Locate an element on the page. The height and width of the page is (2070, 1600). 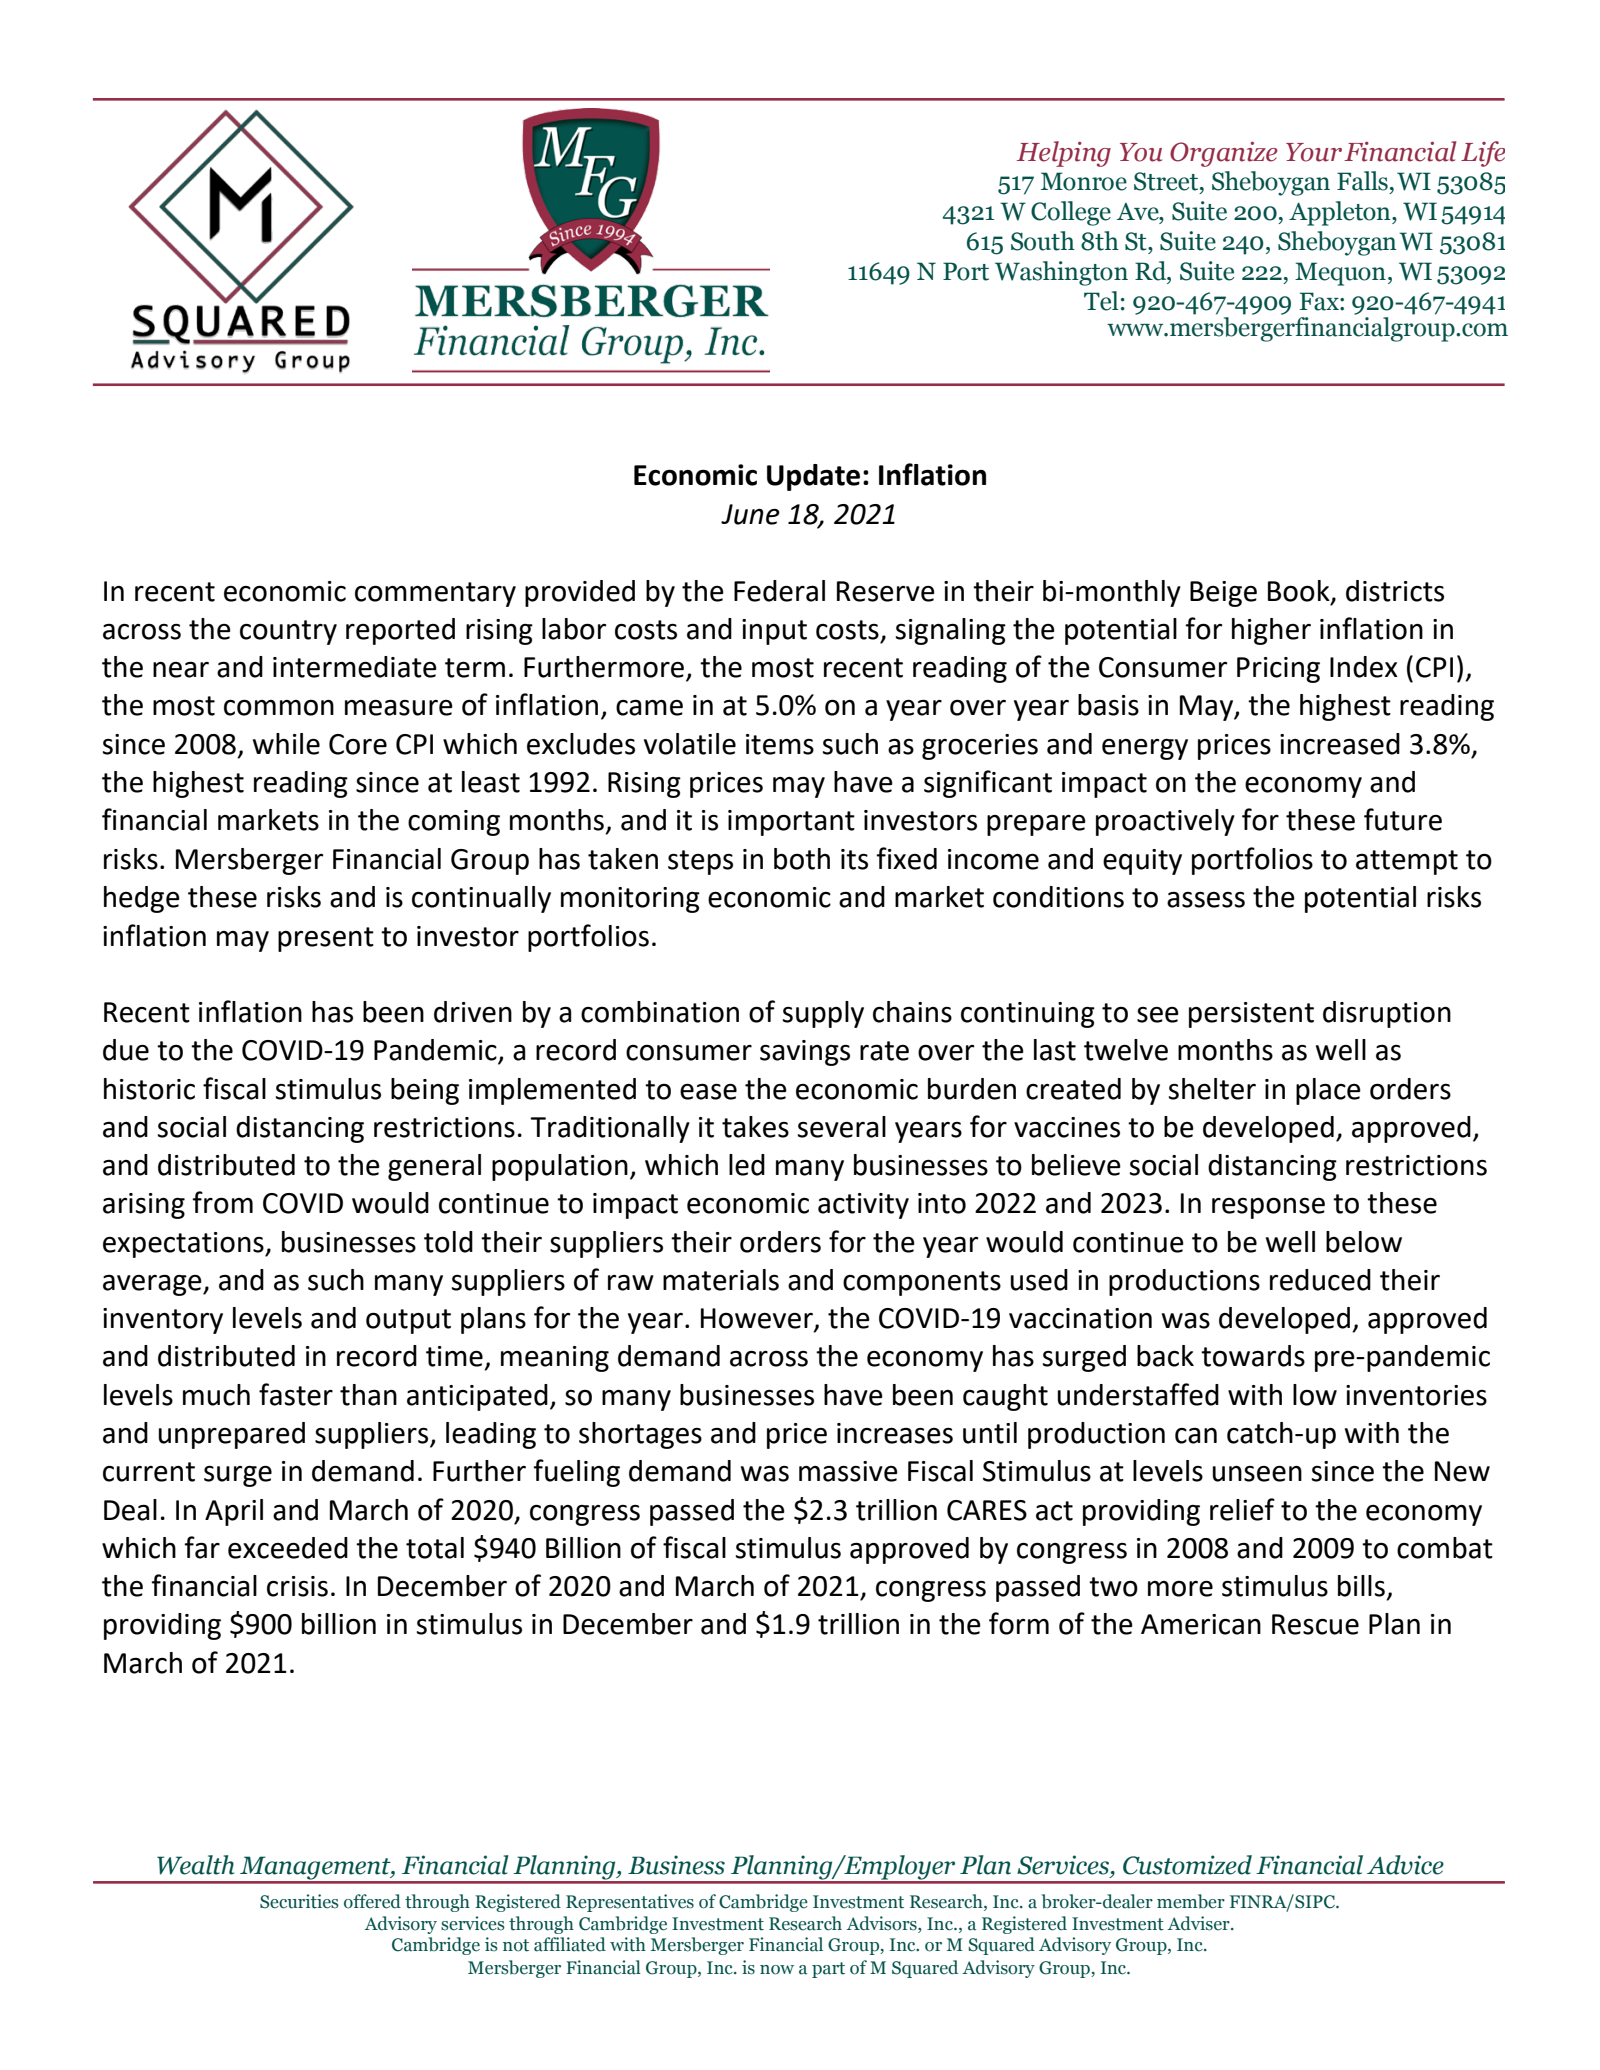
towards is located at coordinates (1253, 1356).
